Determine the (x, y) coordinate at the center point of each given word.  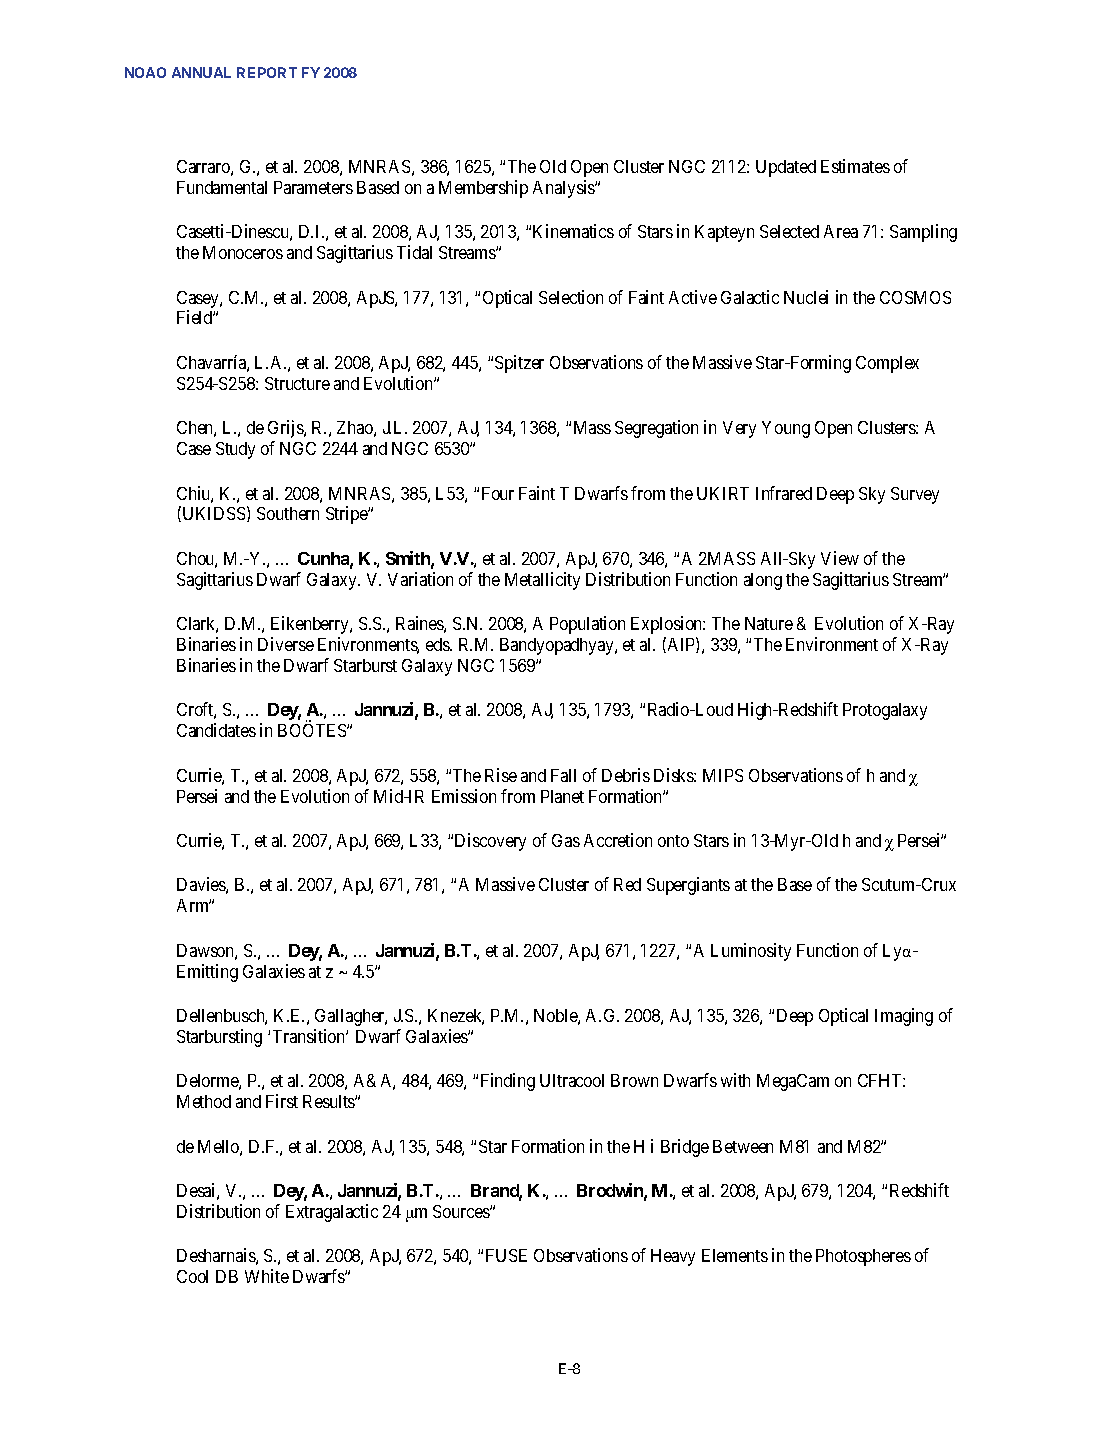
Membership (483, 189)
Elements (735, 1255)
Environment (832, 644)
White (267, 1276)
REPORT (267, 72)
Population (587, 625)
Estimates (855, 166)
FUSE (506, 1255)
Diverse (286, 644)
